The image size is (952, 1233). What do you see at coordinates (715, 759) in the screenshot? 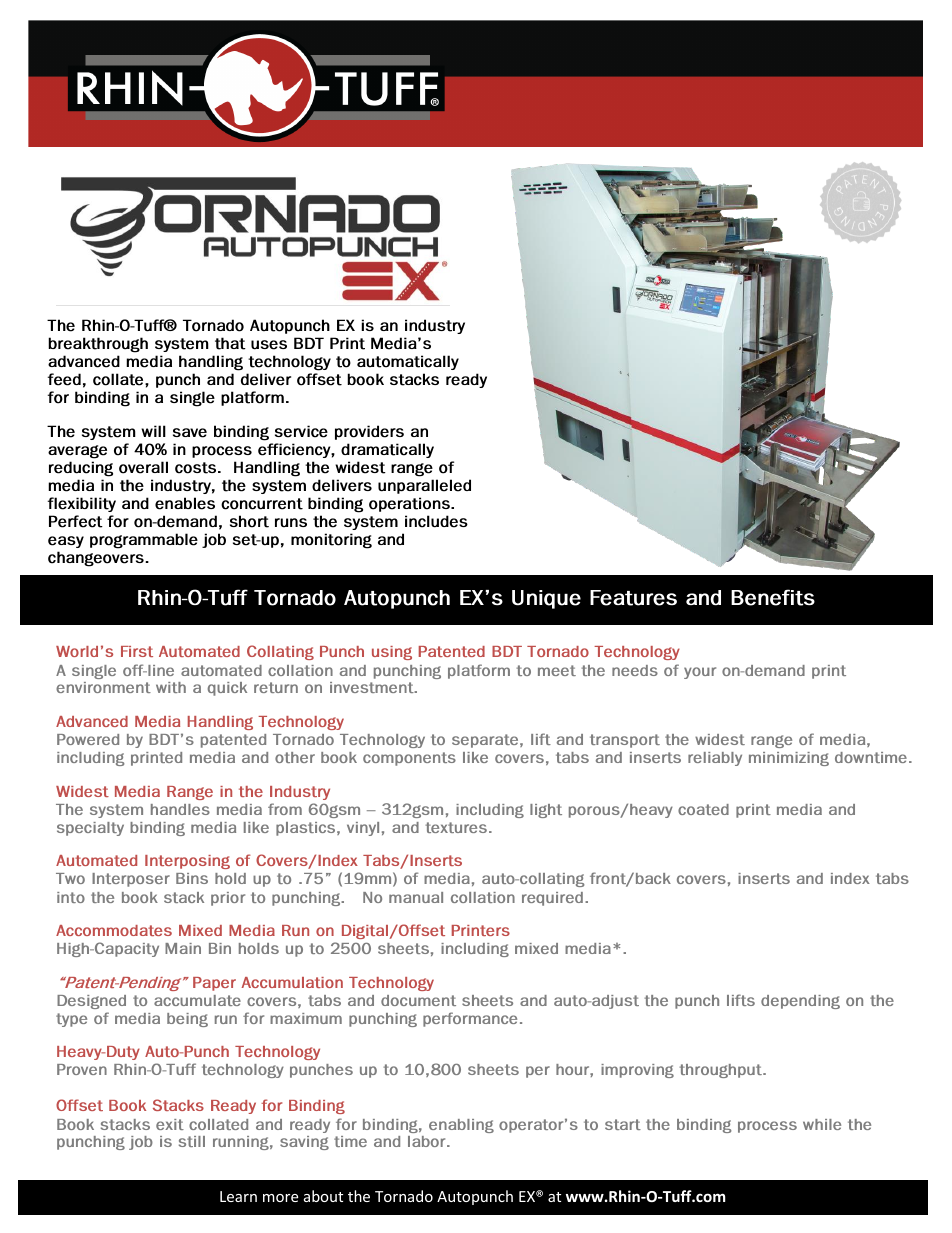
I see `reliably` at bounding box center [715, 759].
